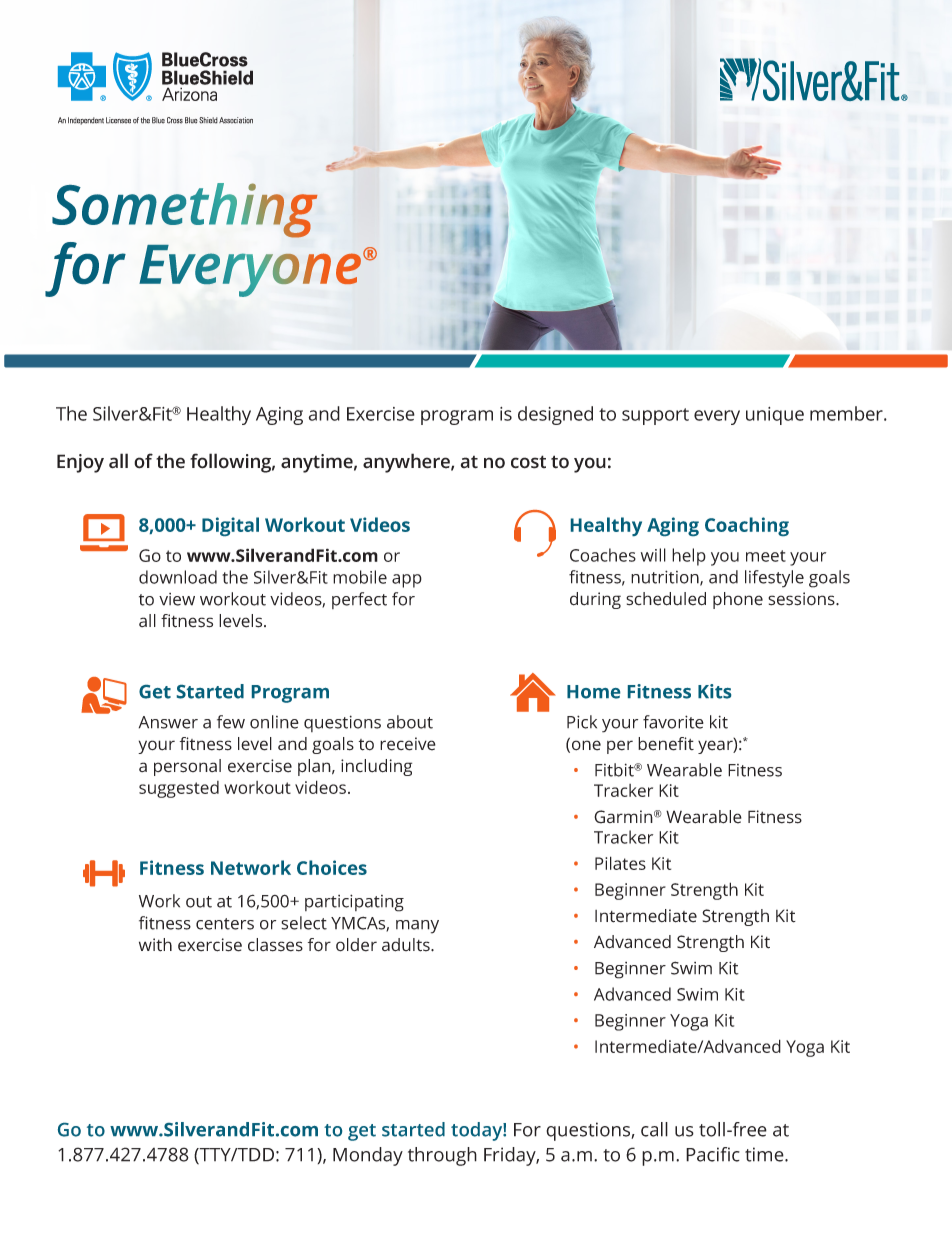  I want to click on support, so click(655, 416).
